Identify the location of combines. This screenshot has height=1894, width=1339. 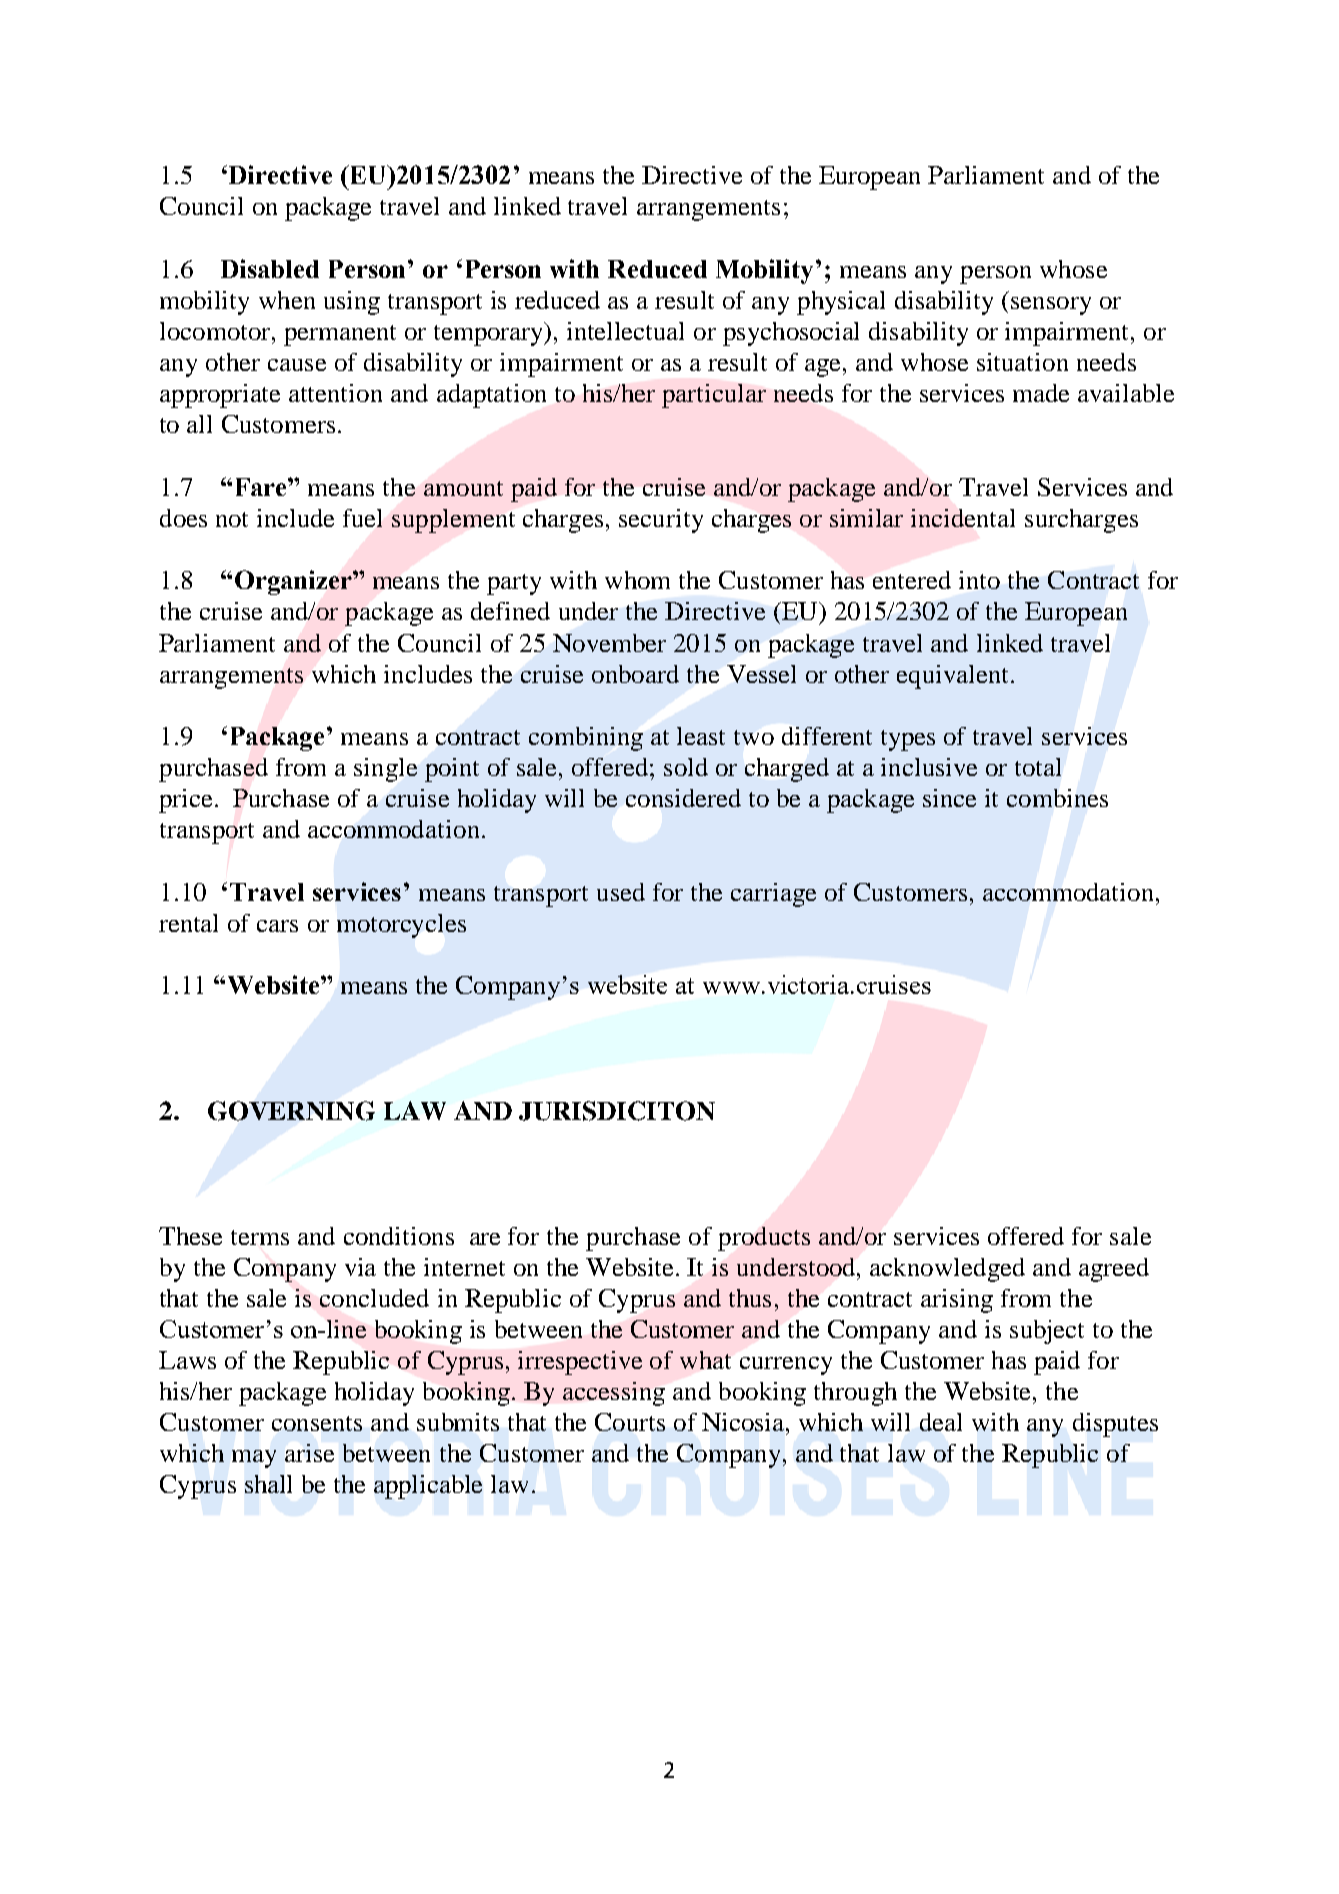
(1057, 798).
